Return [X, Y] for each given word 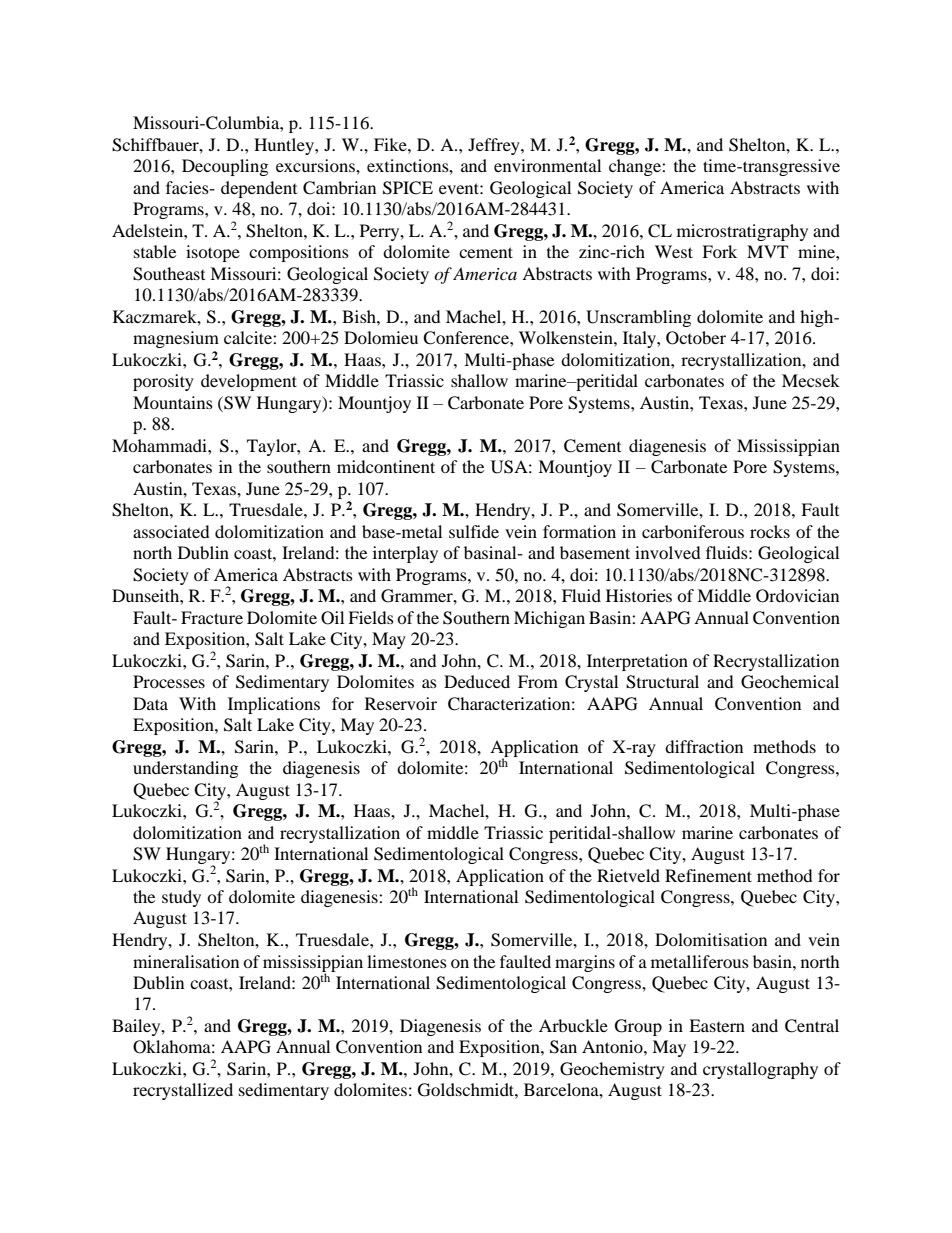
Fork [719, 251]
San [563, 1047]
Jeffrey [495, 146]
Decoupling [225, 167]
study [181, 898]
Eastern [717, 1025]
